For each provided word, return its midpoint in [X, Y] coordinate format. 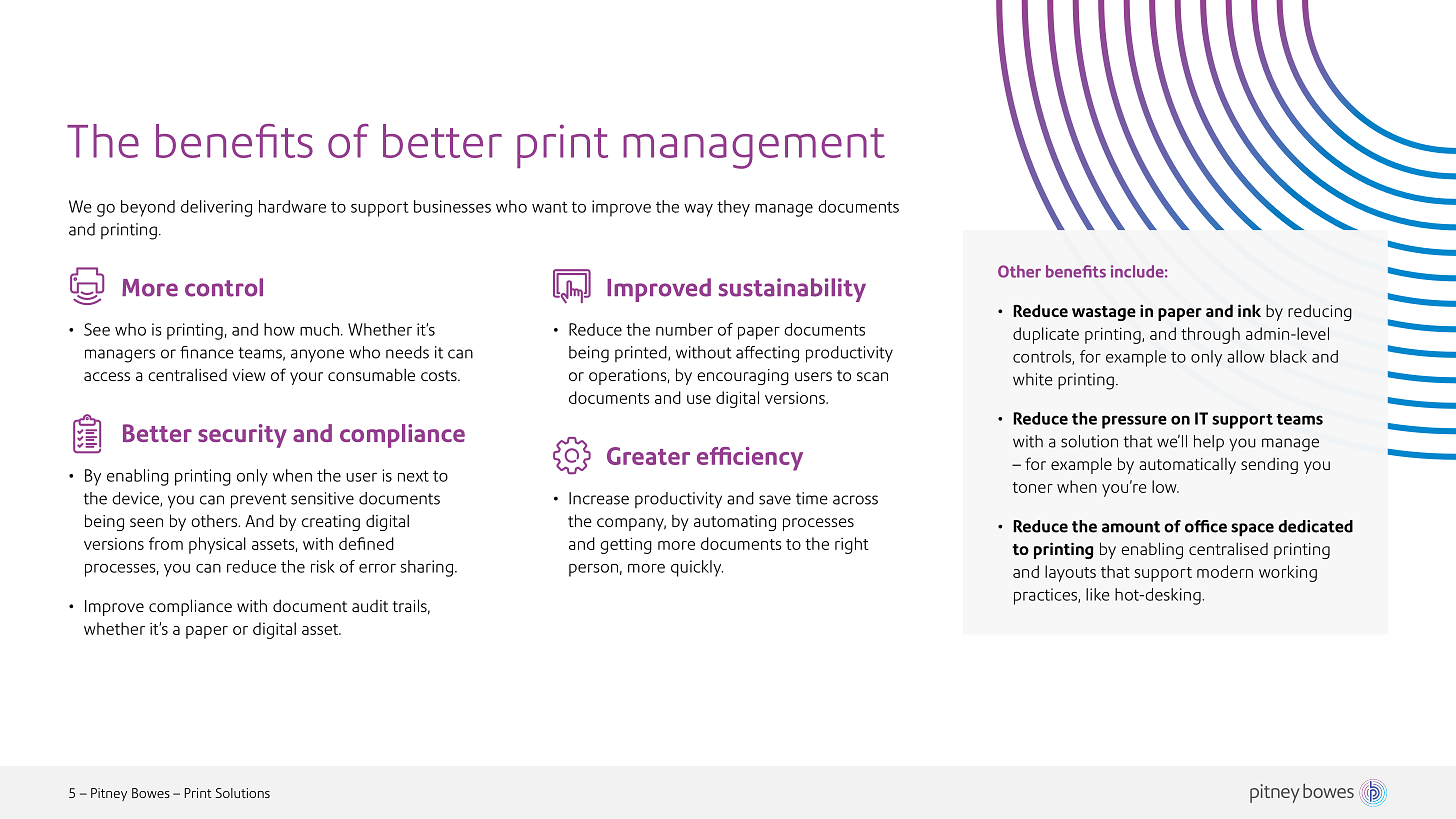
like [1098, 594]
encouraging [743, 377]
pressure [1134, 422]
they [733, 208]
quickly [697, 568]
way [698, 210]
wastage [1104, 313]
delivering [216, 208]
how [279, 329]
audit [370, 606]
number [684, 329]
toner [1032, 487]
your [306, 378]
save [775, 500]
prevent [259, 501]
